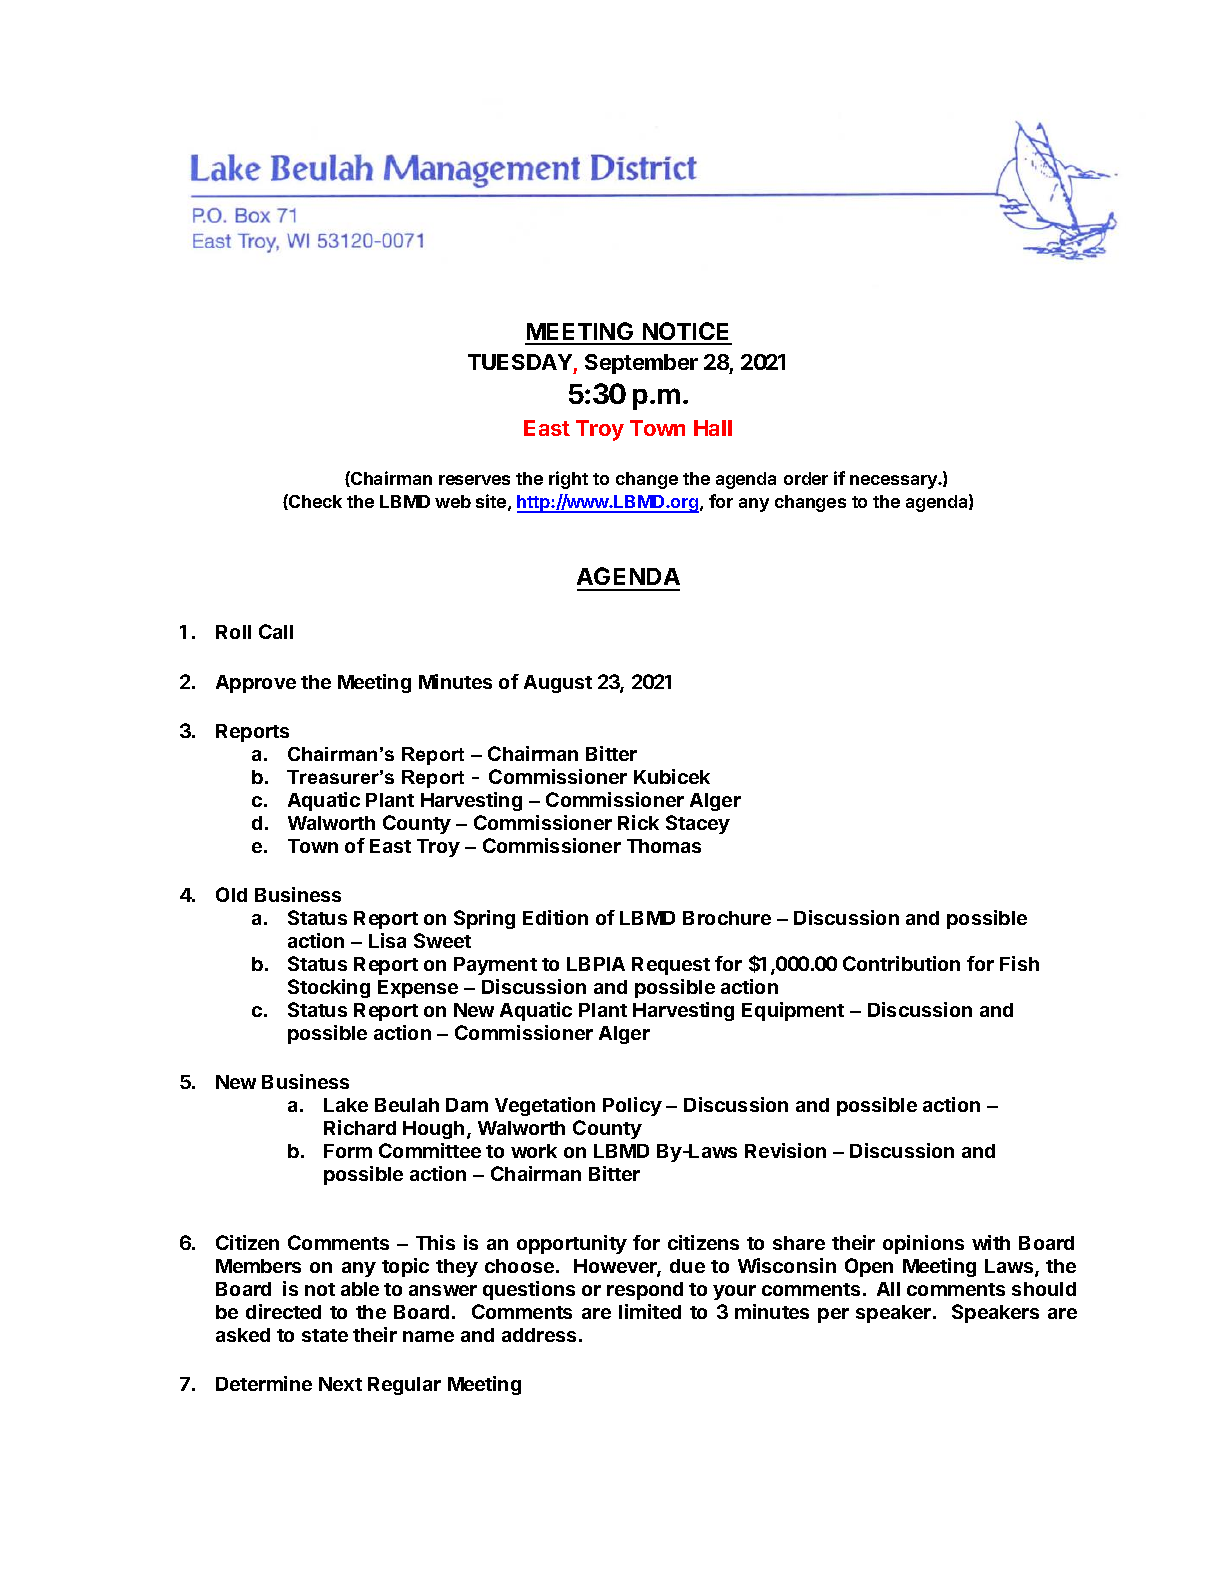 The height and width of the screenshot is (1580, 1221). What do you see at coordinates (256, 684) in the screenshot?
I see `Approve` at bounding box center [256, 684].
